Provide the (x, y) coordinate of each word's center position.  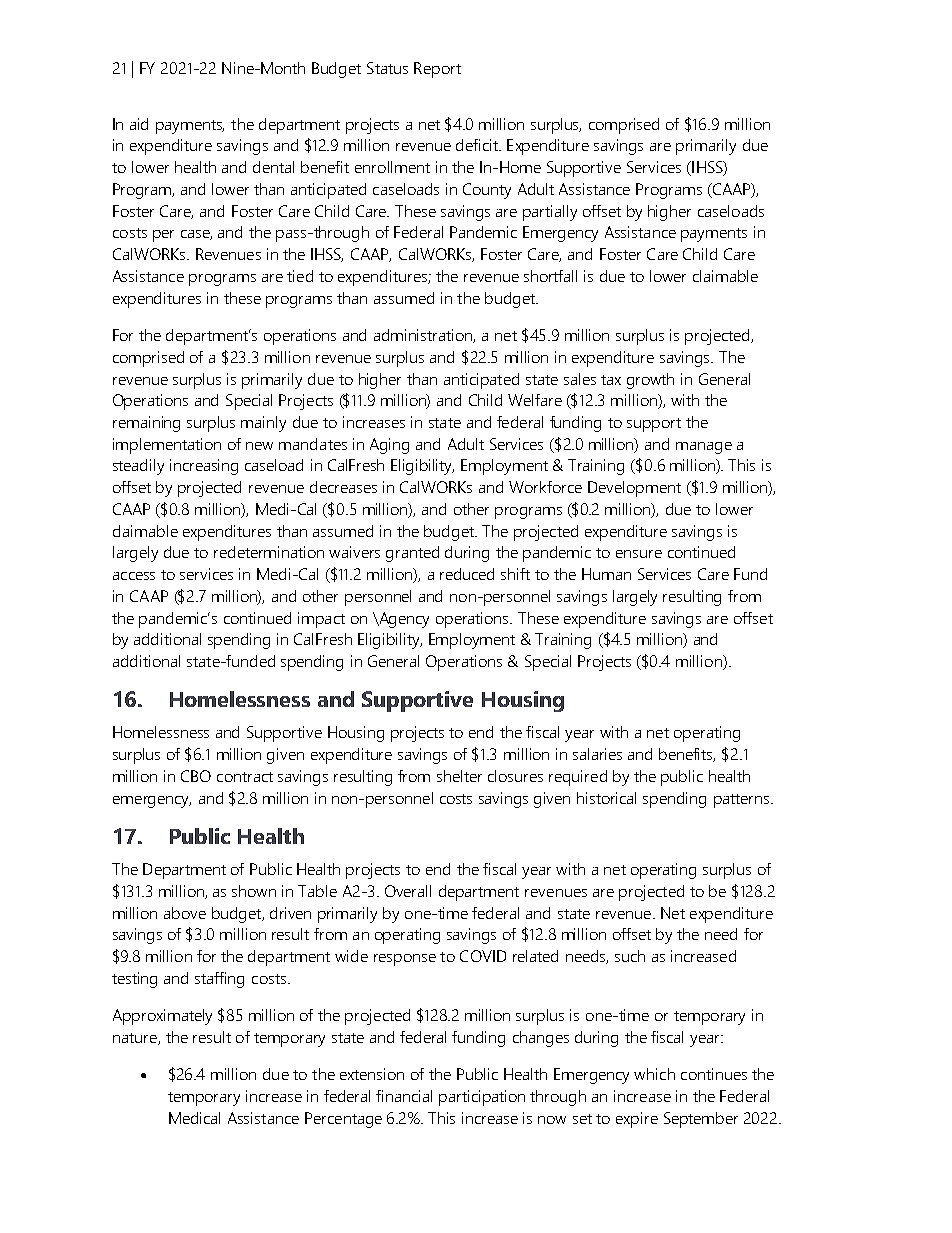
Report (437, 70)
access (134, 576)
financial (404, 1096)
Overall (408, 891)
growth (650, 381)
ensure (639, 554)
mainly (263, 424)
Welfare (535, 400)
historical (606, 798)
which (654, 1074)
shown (254, 891)
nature (136, 1039)
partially (550, 213)
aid (139, 124)
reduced (467, 574)
